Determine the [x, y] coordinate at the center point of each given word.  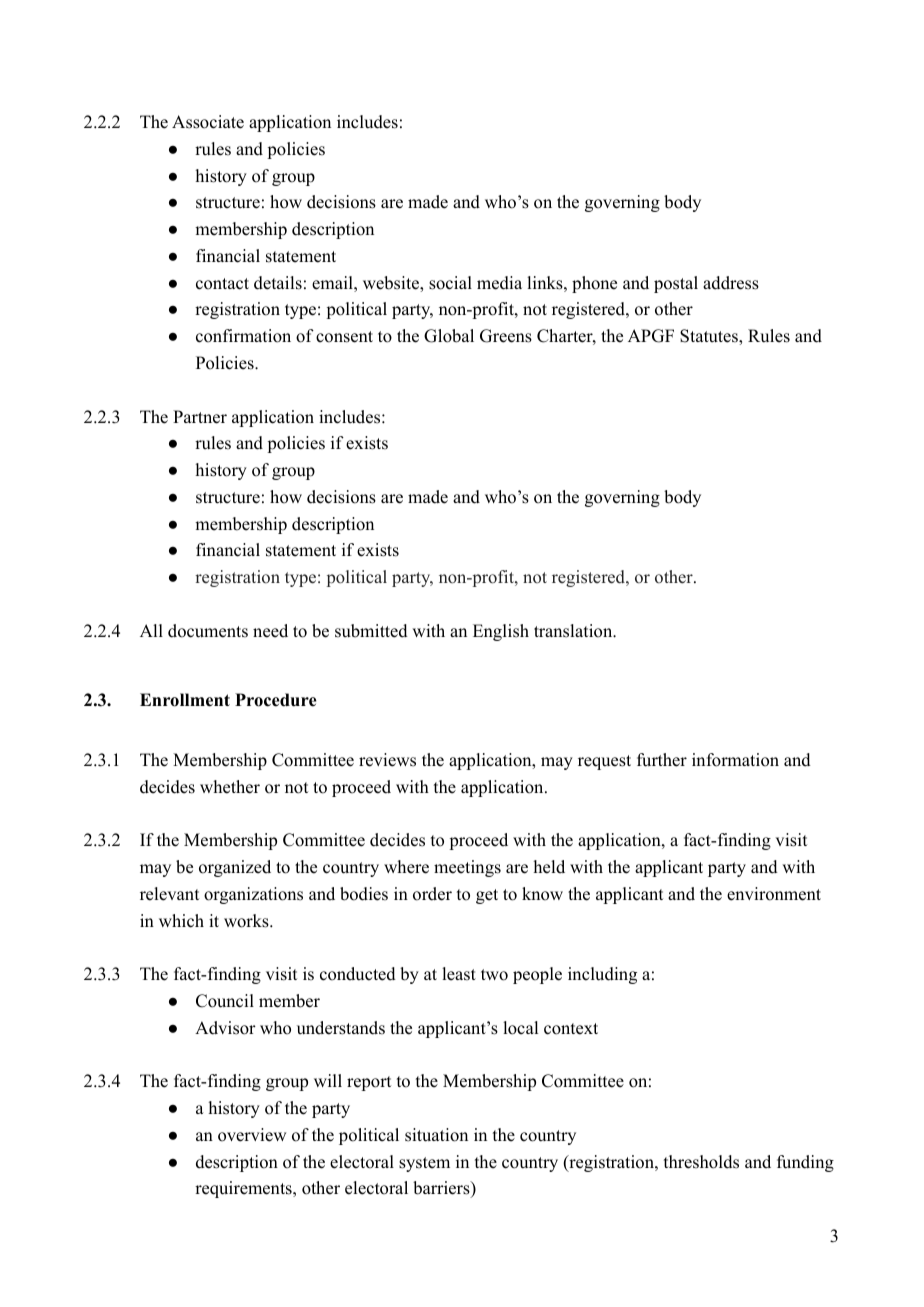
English [501, 632]
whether [230, 787]
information [735, 760]
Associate [208, 122]
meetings [467, 868]
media [499, 283]
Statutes [710, 336]
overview [252, 1135]
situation [436, 1135]
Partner [200, 417]
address [731, 283]
